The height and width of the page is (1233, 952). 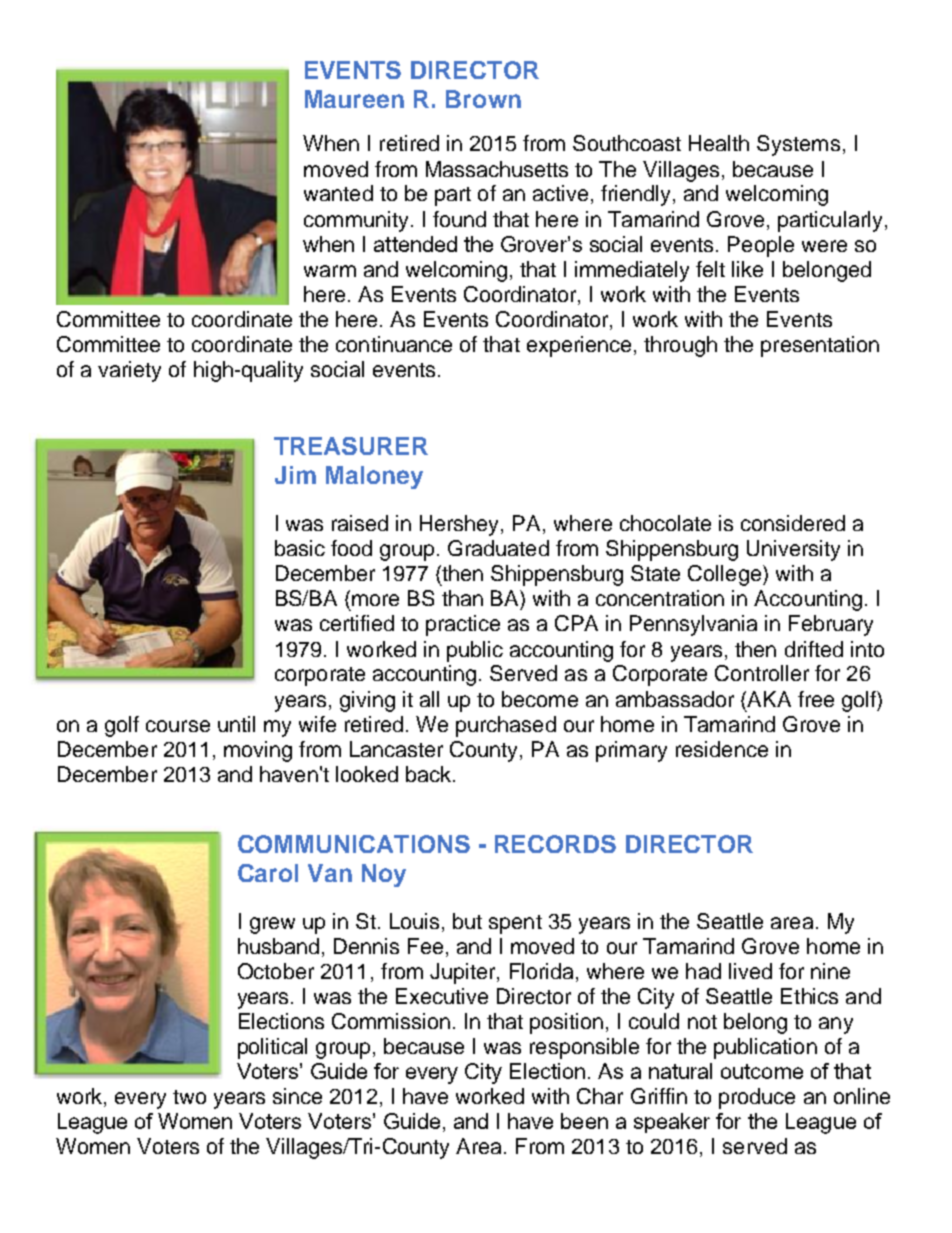 I want to click on two, so click(x=189, y=1097).
